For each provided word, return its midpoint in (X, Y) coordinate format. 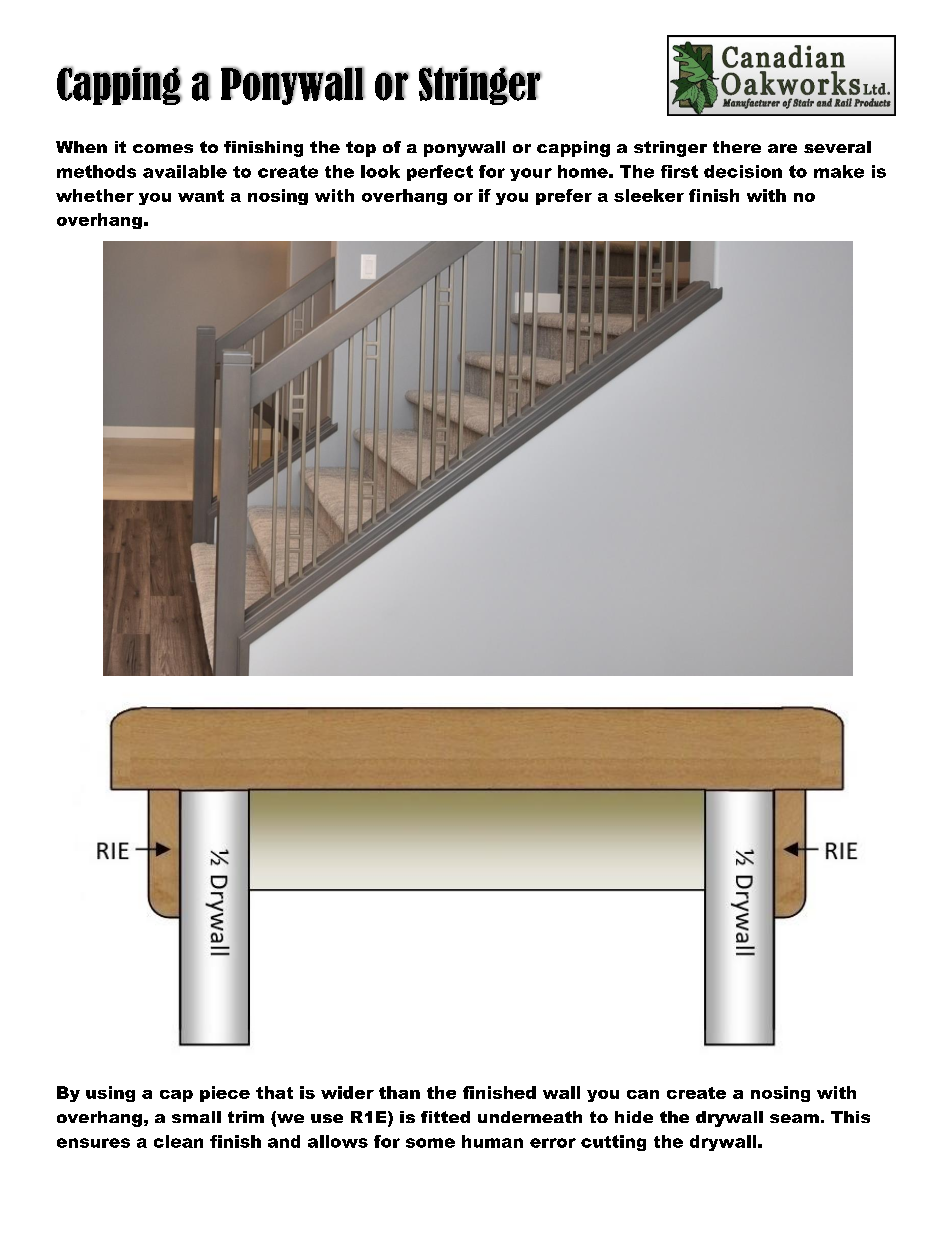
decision (743, 171)
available (185, 171)
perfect (440, 173)
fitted (445, 1117)
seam (794, 1118)
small (196, 1117)
